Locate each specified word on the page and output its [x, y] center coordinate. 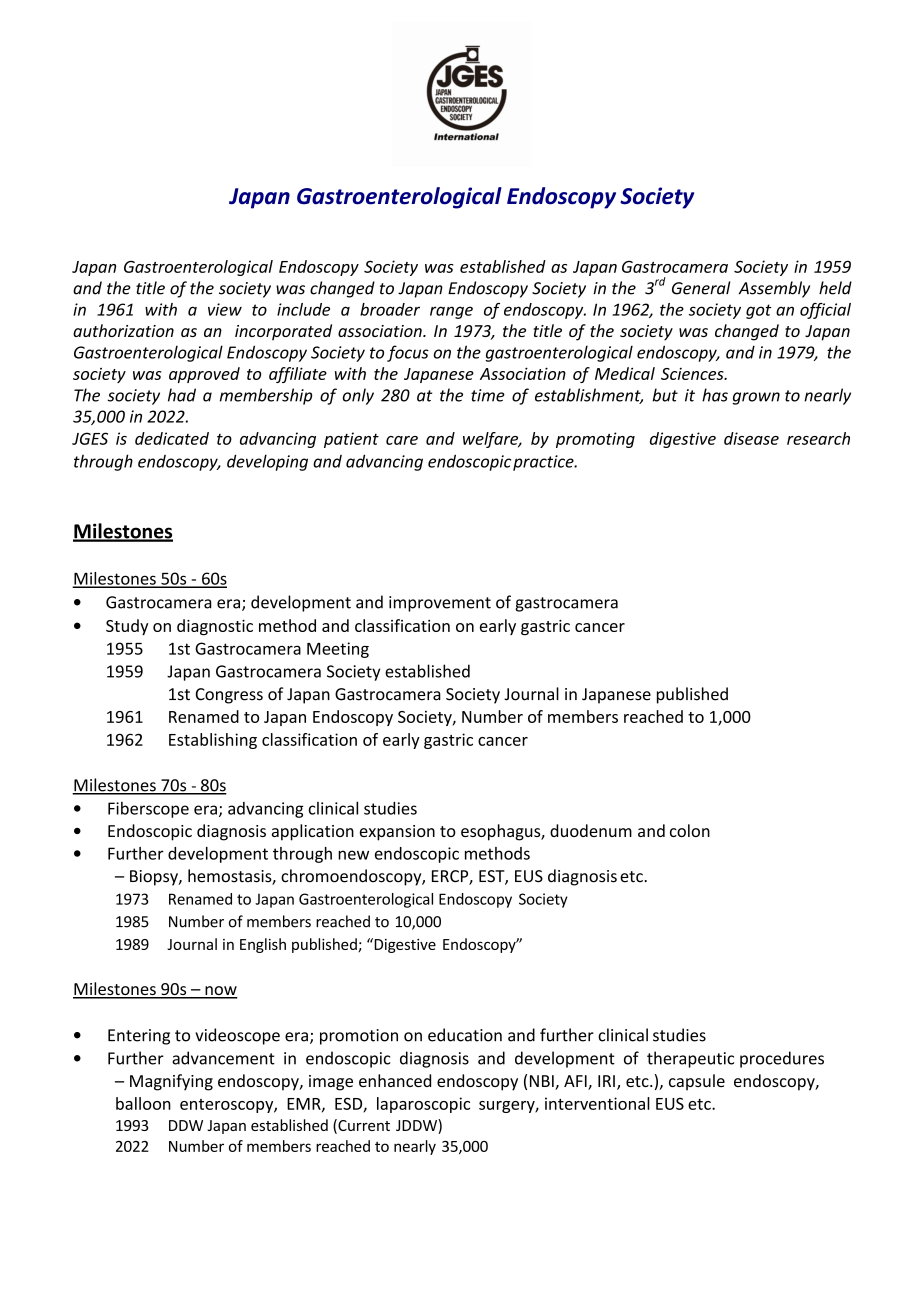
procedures [782, 1059]
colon [690, 830]
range [451, 312]
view [225, 309]
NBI [542, 1081]
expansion [397, 833]
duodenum [591, 830]
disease [751, 438]
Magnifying [171, 1082]
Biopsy [155, 878]
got [759, 311]
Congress [229, 696]
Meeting [338, 650]
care [402, 440]
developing [267, 462]
